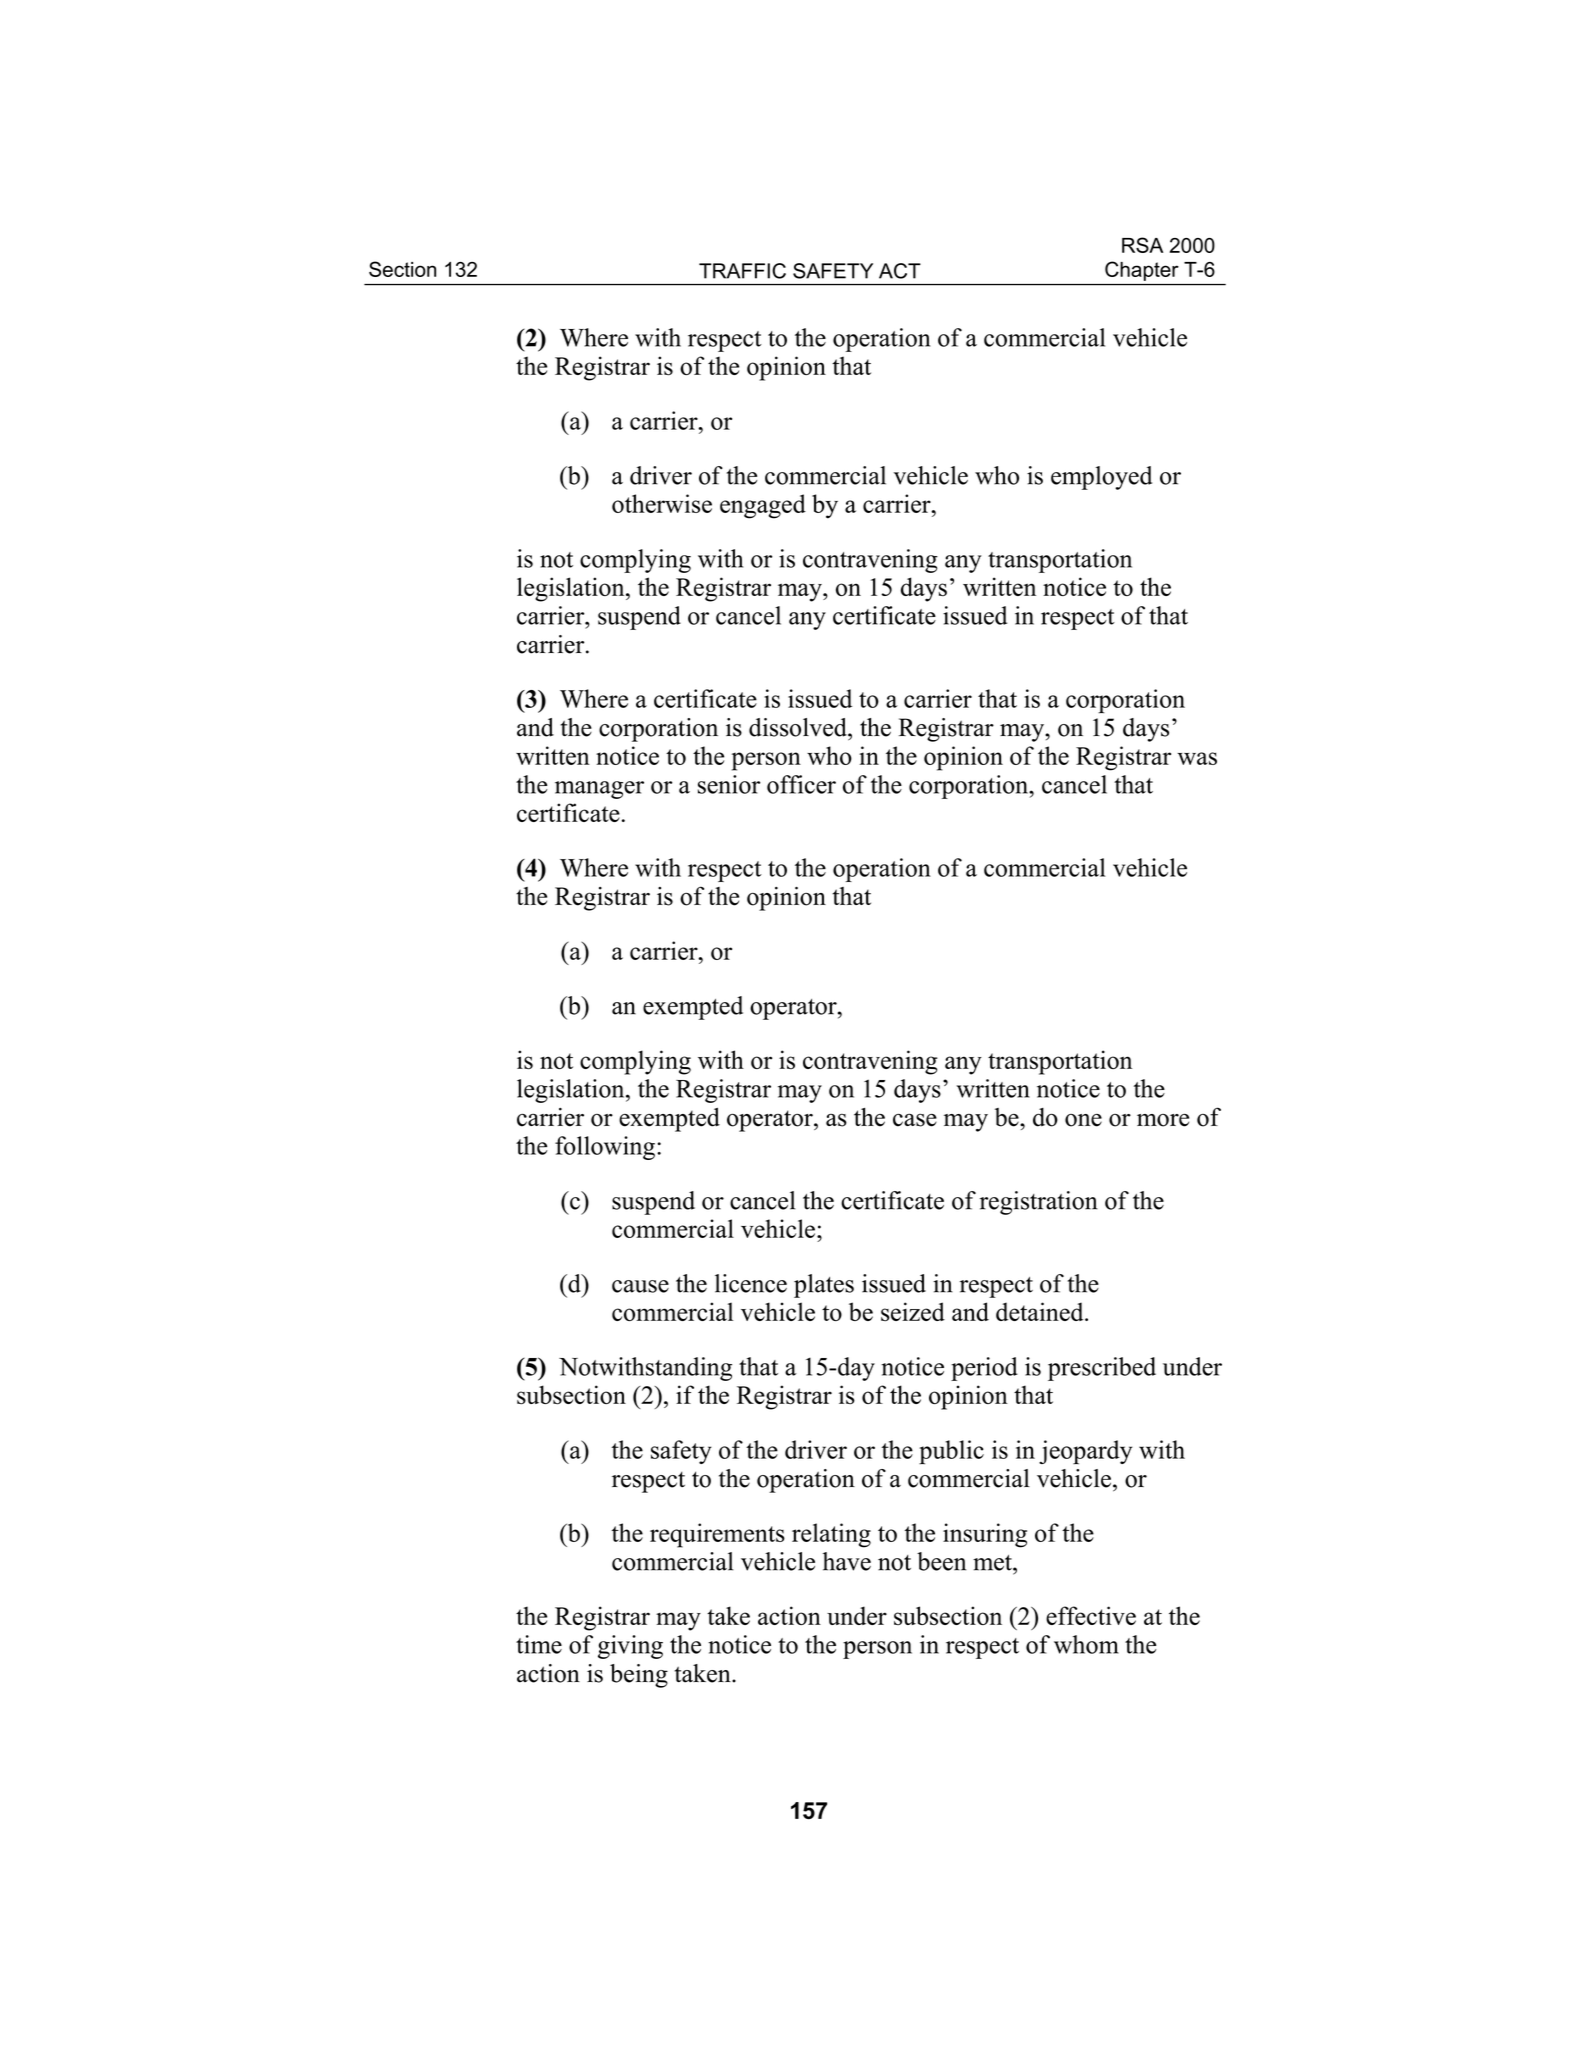 Image resolution: width=1590 pixels, height=2058 pixels. I want to click on following, so click(605, 1148).
